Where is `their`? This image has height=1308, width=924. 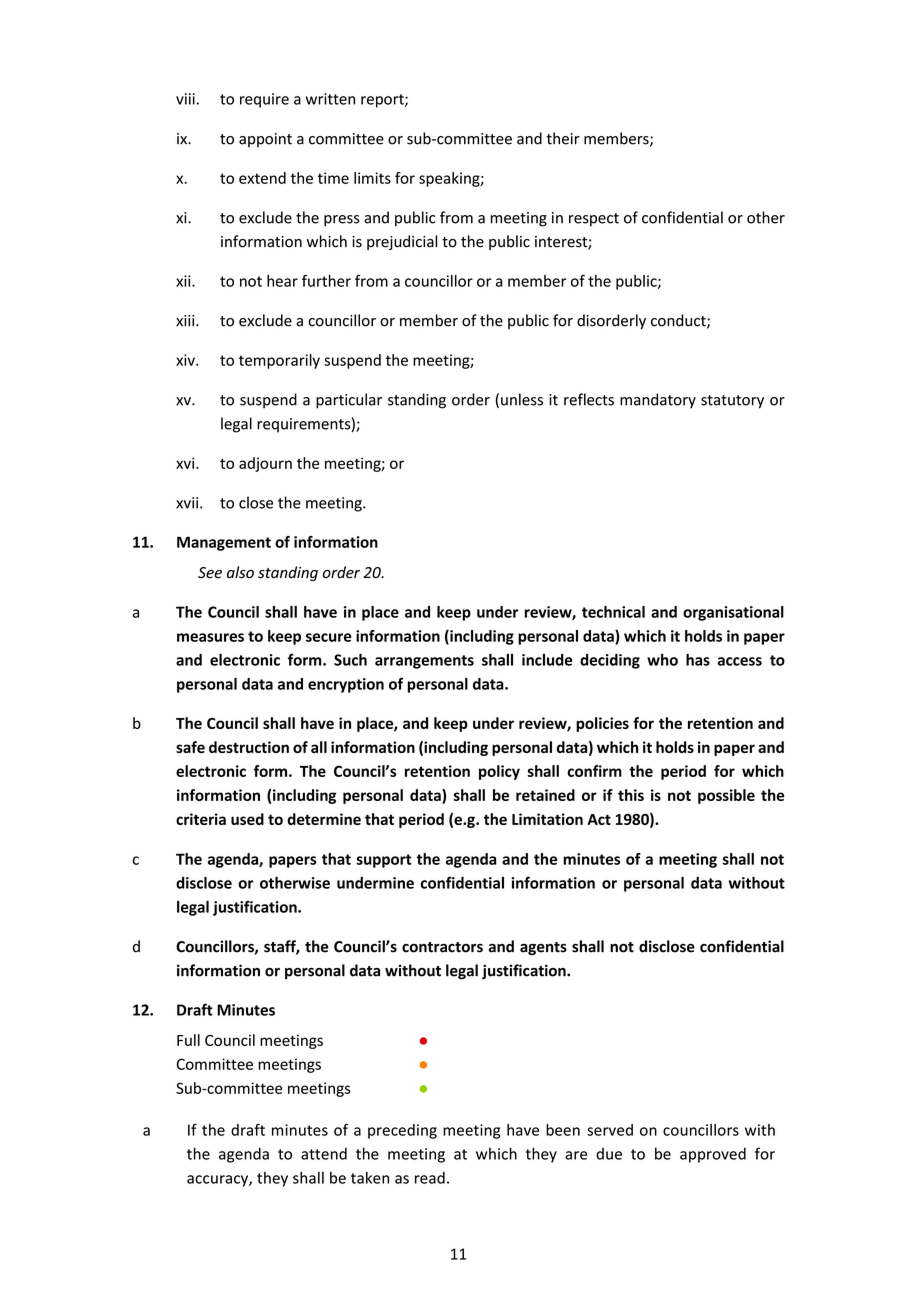
their is located at coordinates (563, 138).
